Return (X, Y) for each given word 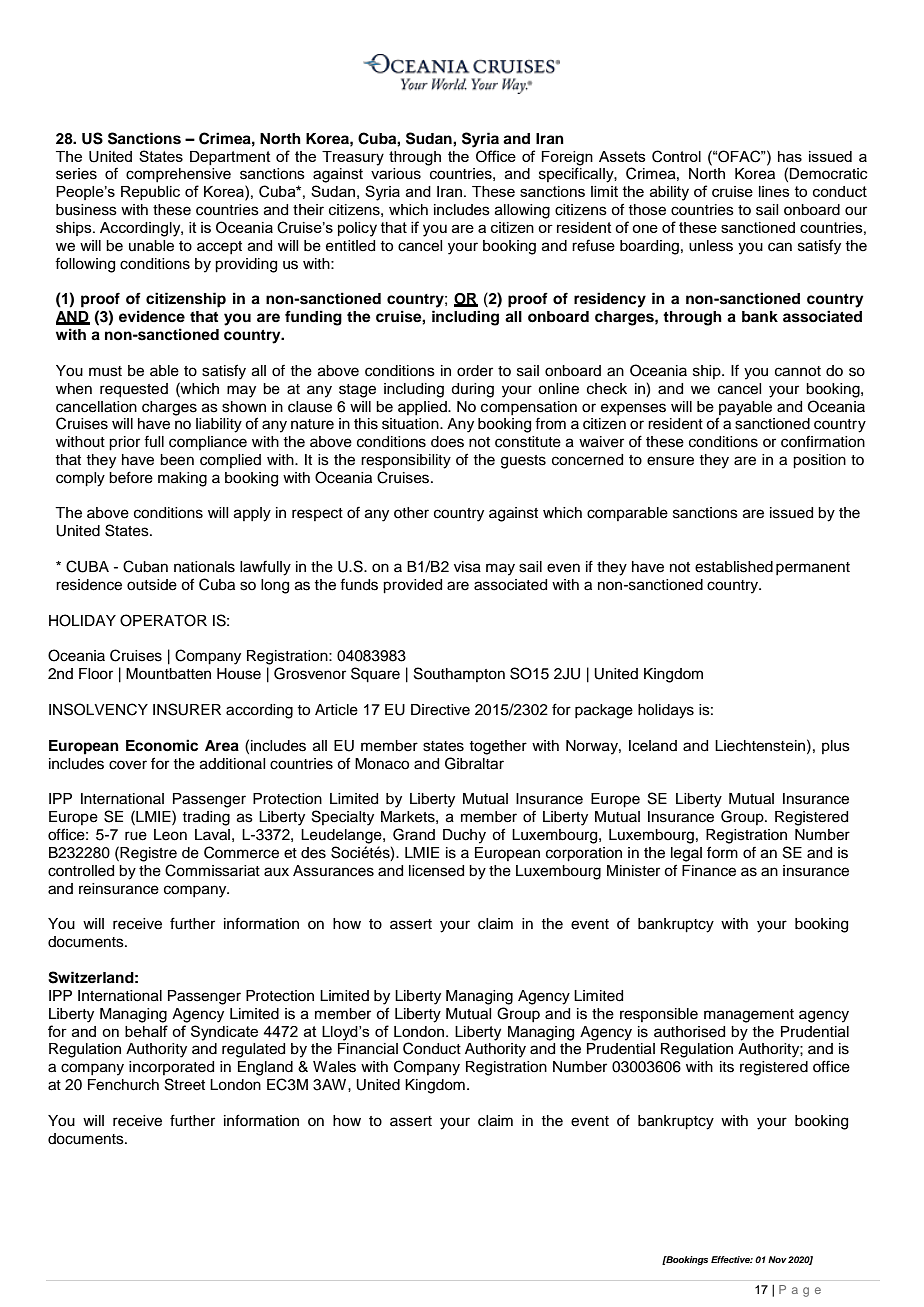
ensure (670, 461)
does (447, 442)
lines (774, 191)
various (396, 174)
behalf (146, 1031)
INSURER (187, 709)
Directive (440, 710)
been (177, 460)
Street (185, 1084)
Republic (150, 193)
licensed (436, 871)
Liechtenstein (760, 746)
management (749, 1016)
